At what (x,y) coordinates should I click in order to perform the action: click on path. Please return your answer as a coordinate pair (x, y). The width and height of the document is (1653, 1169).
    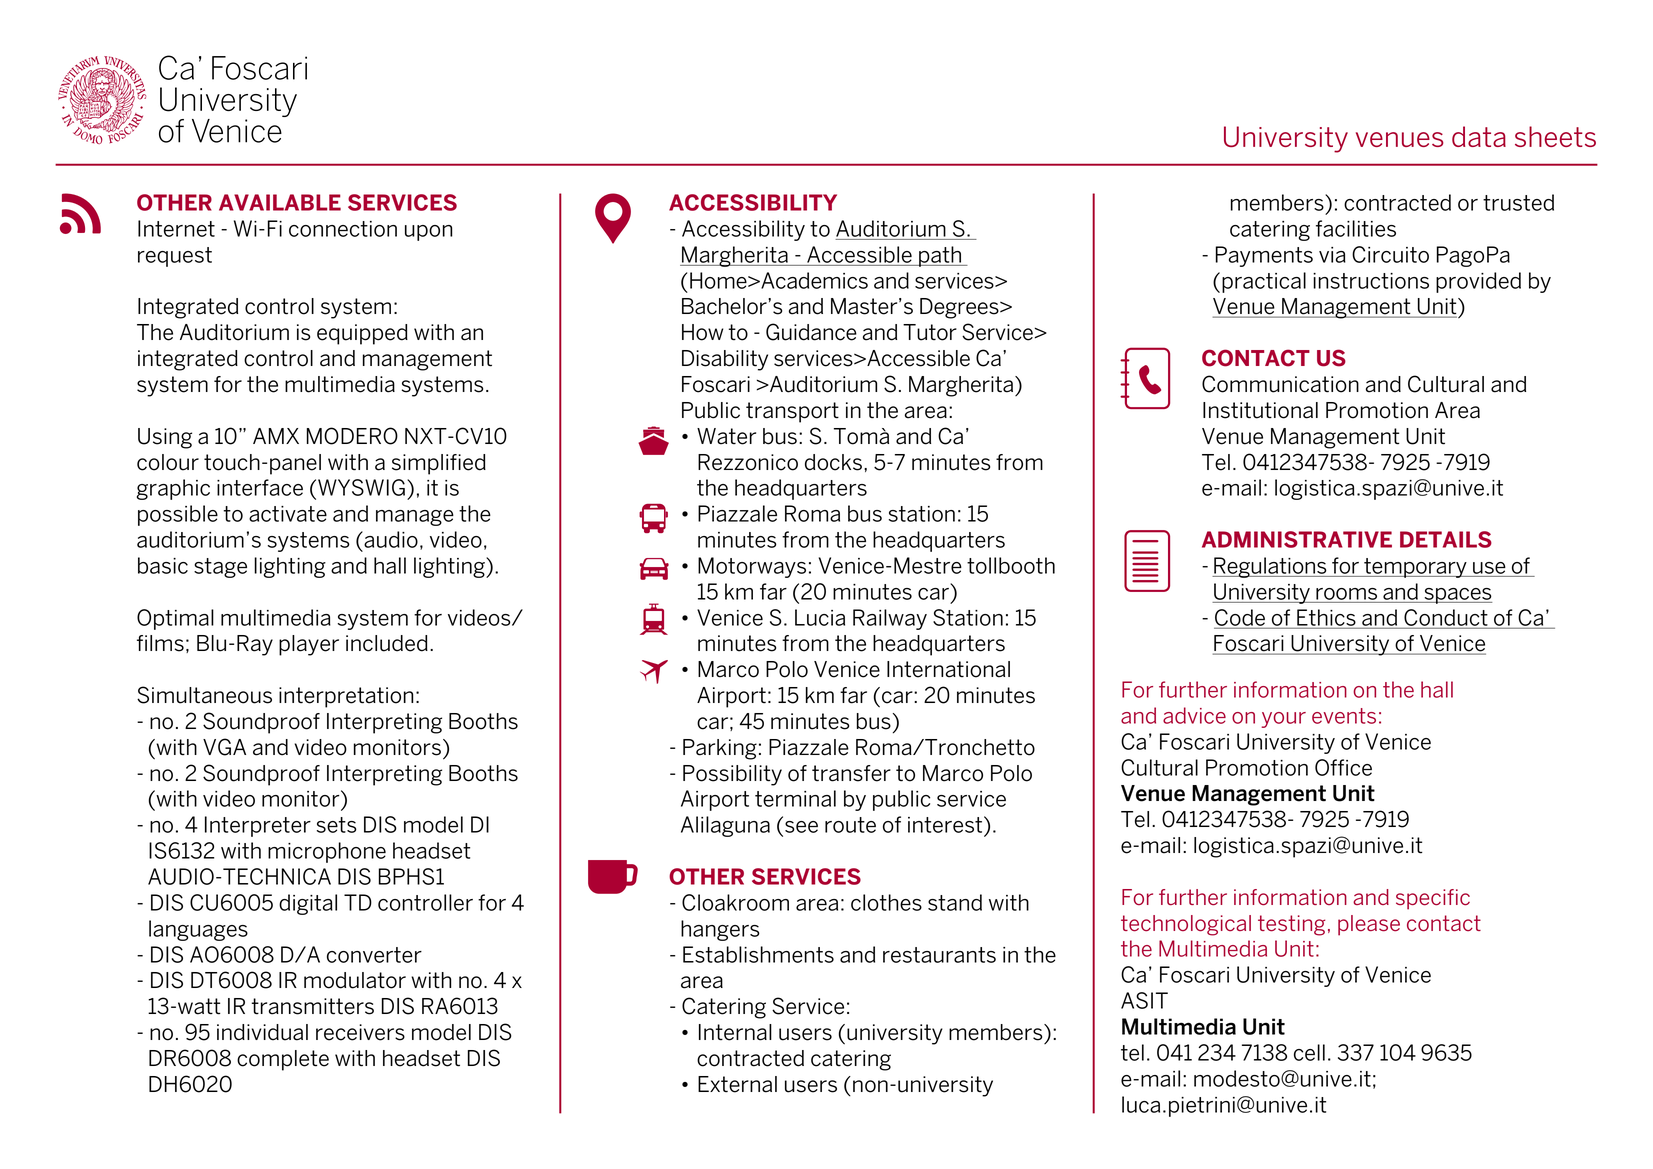
    Looking at the image, I should click on (940, 256).
